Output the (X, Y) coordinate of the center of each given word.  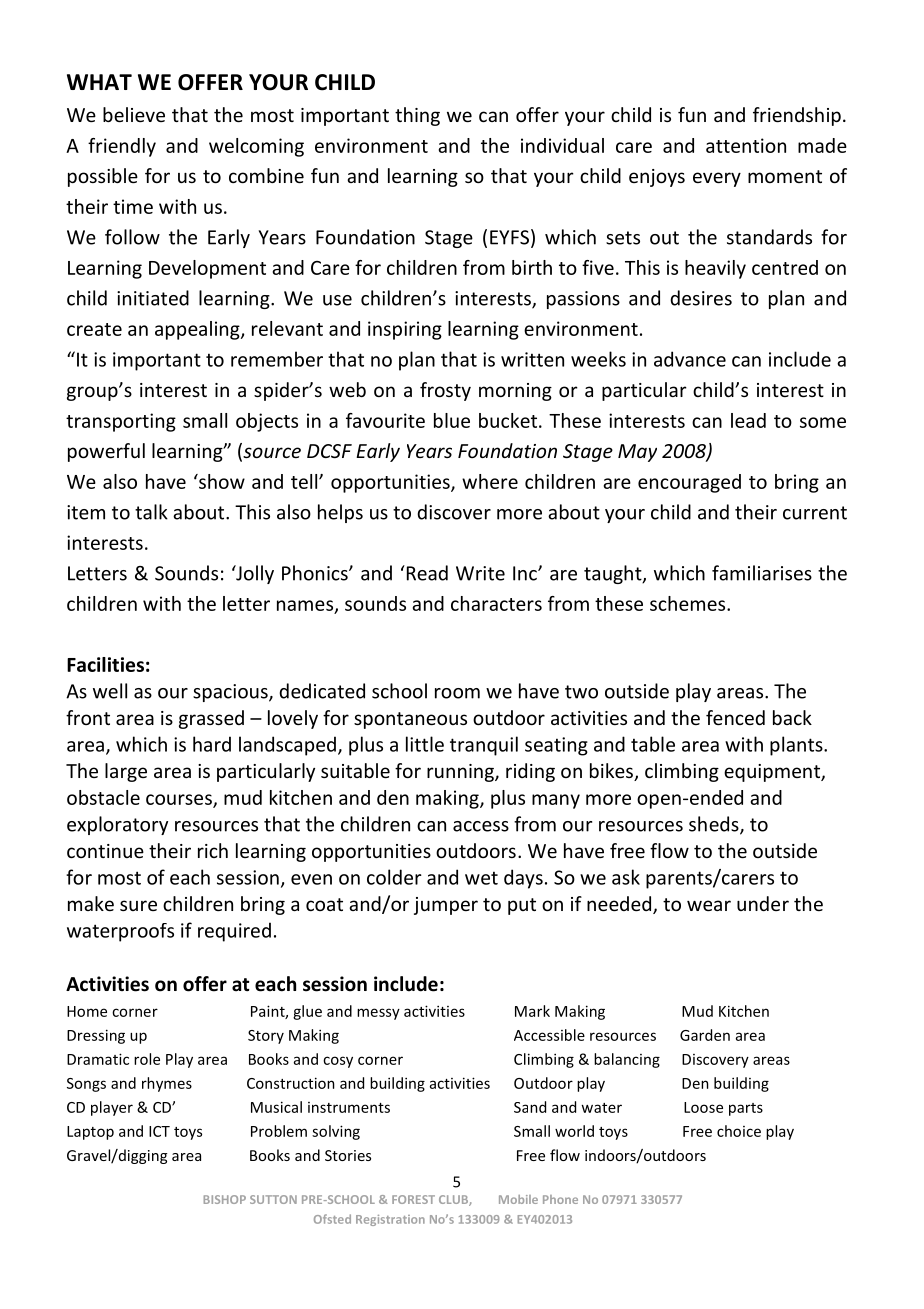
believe (134, 114)
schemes (689, 603)
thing (417, 116)
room (457, 693)
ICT (159, 1131)
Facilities (105, 664)
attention (746, 145)
